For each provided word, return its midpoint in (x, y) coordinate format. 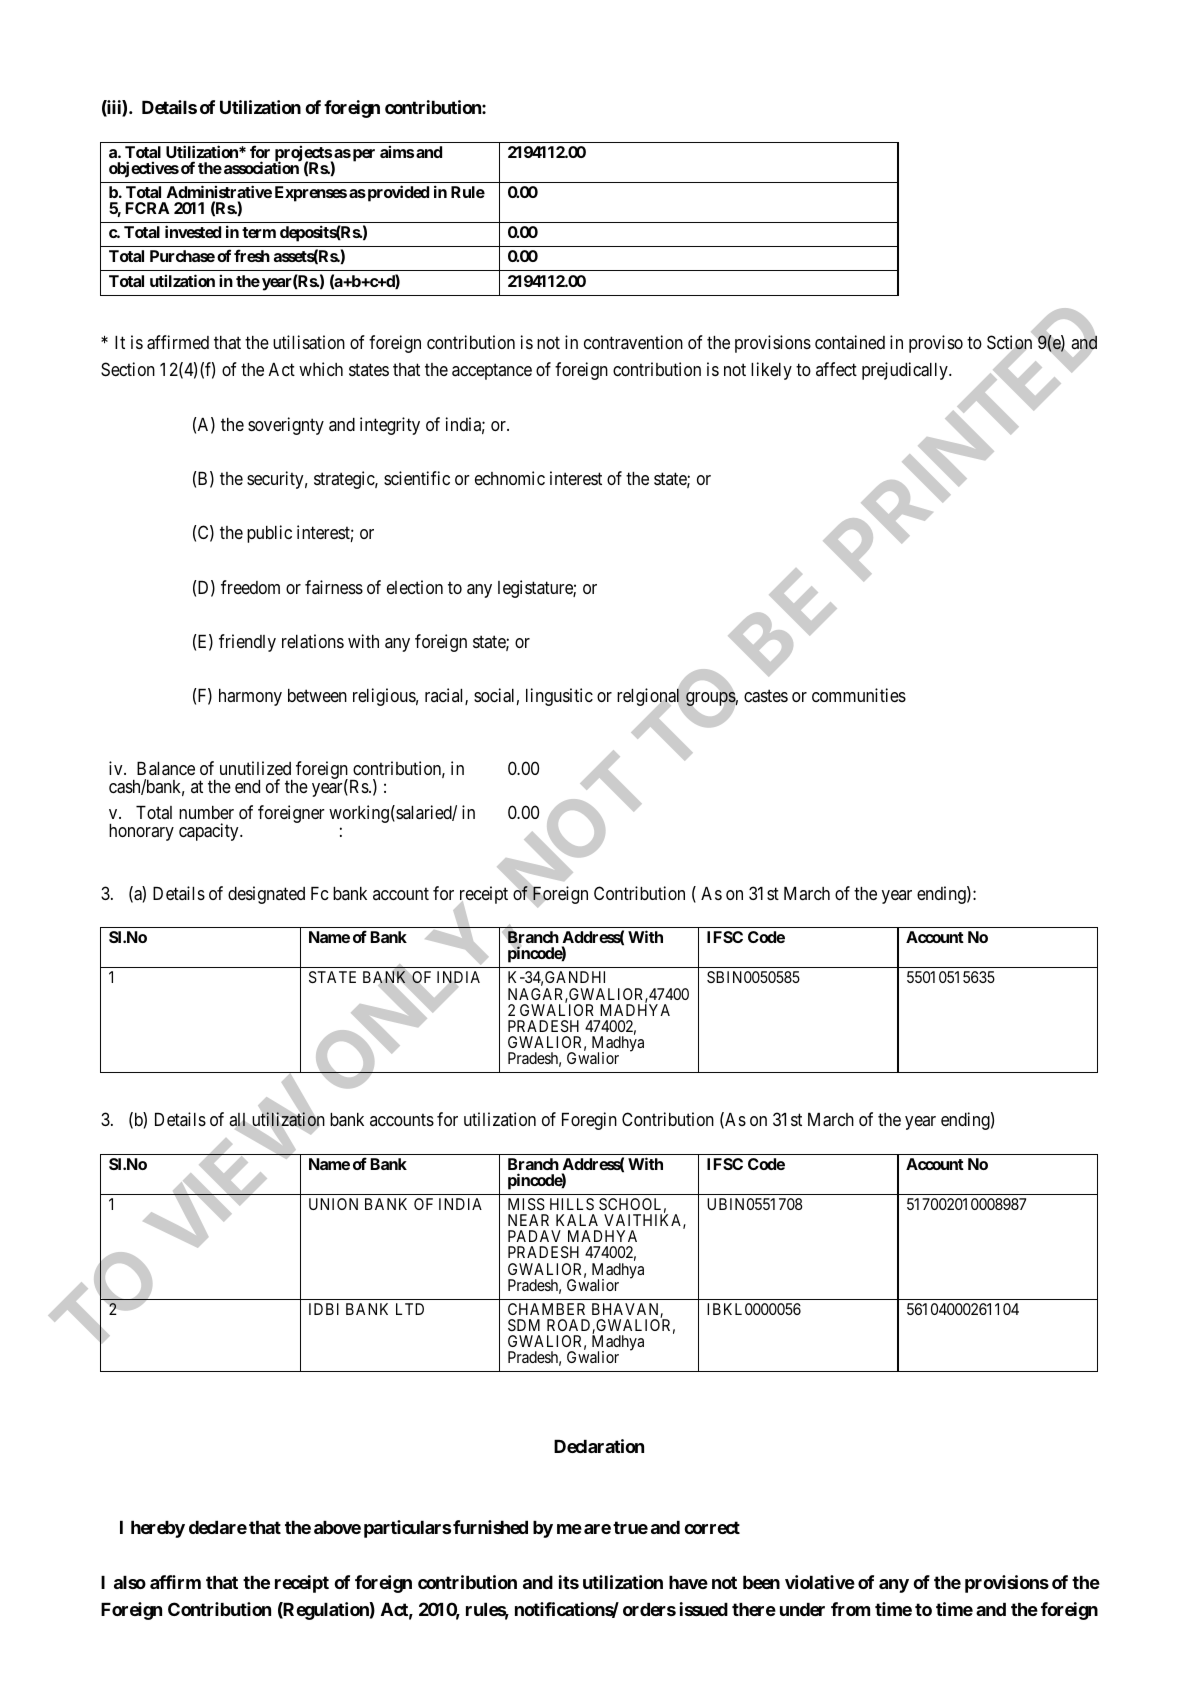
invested (193, 231)
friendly (247, 643)
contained (850, 342)
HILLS (572, 1204)
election (415, 587)
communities (859, 695)
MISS (526, 1204)
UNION (333, 1204)
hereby (158, 1529)
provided (397, 193)
